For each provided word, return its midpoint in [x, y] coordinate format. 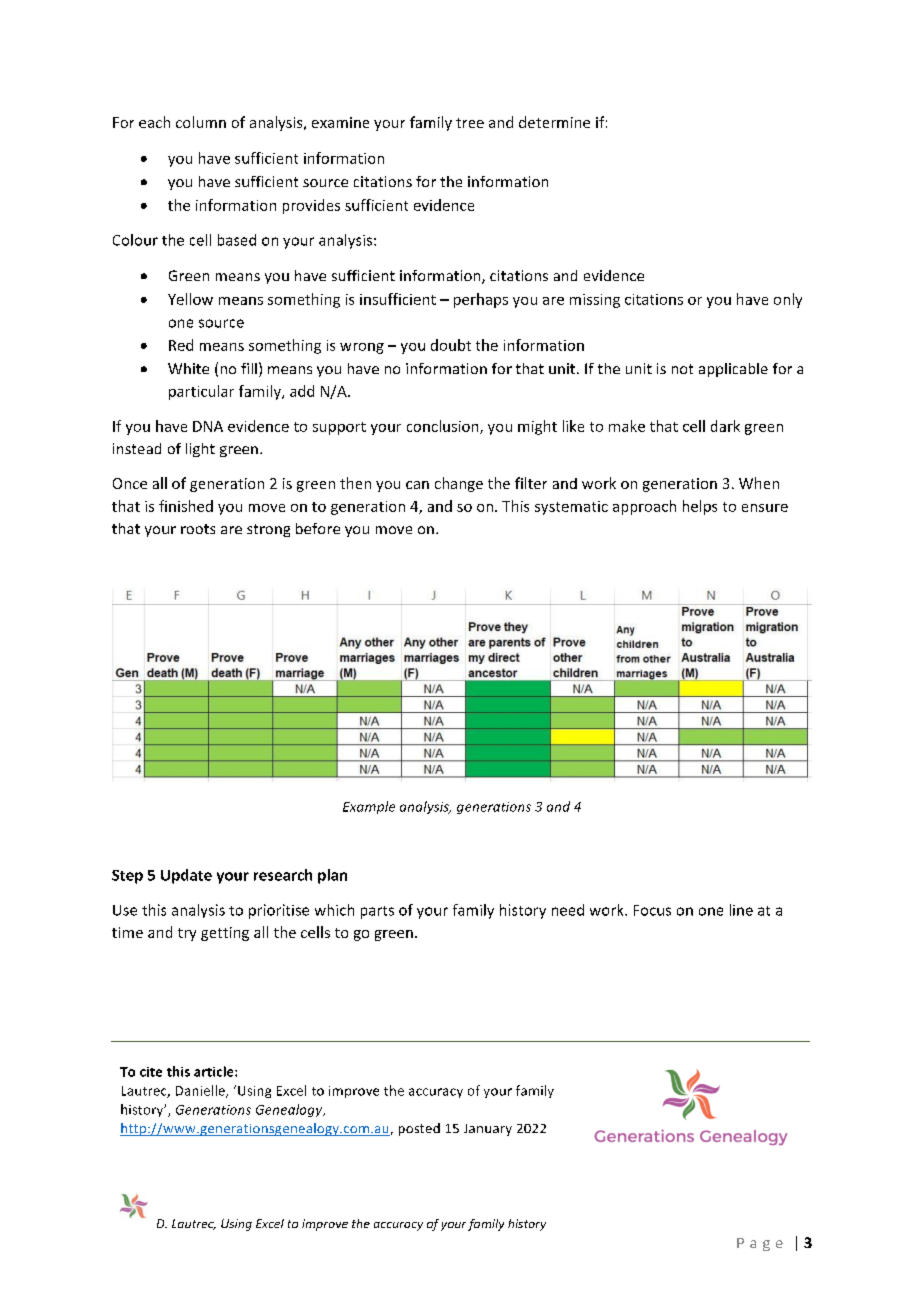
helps [700, 507]
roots [198, 529]
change [459, 484]
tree [470, 123]
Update [186, 876]
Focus [652, 910]
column [201, 122]
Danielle [201, 1091]
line [741, 910]
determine [554, 122]
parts [377, 912]
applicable [733, 370]
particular [201, 392]
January [488, 1130]
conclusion [444, 427]
